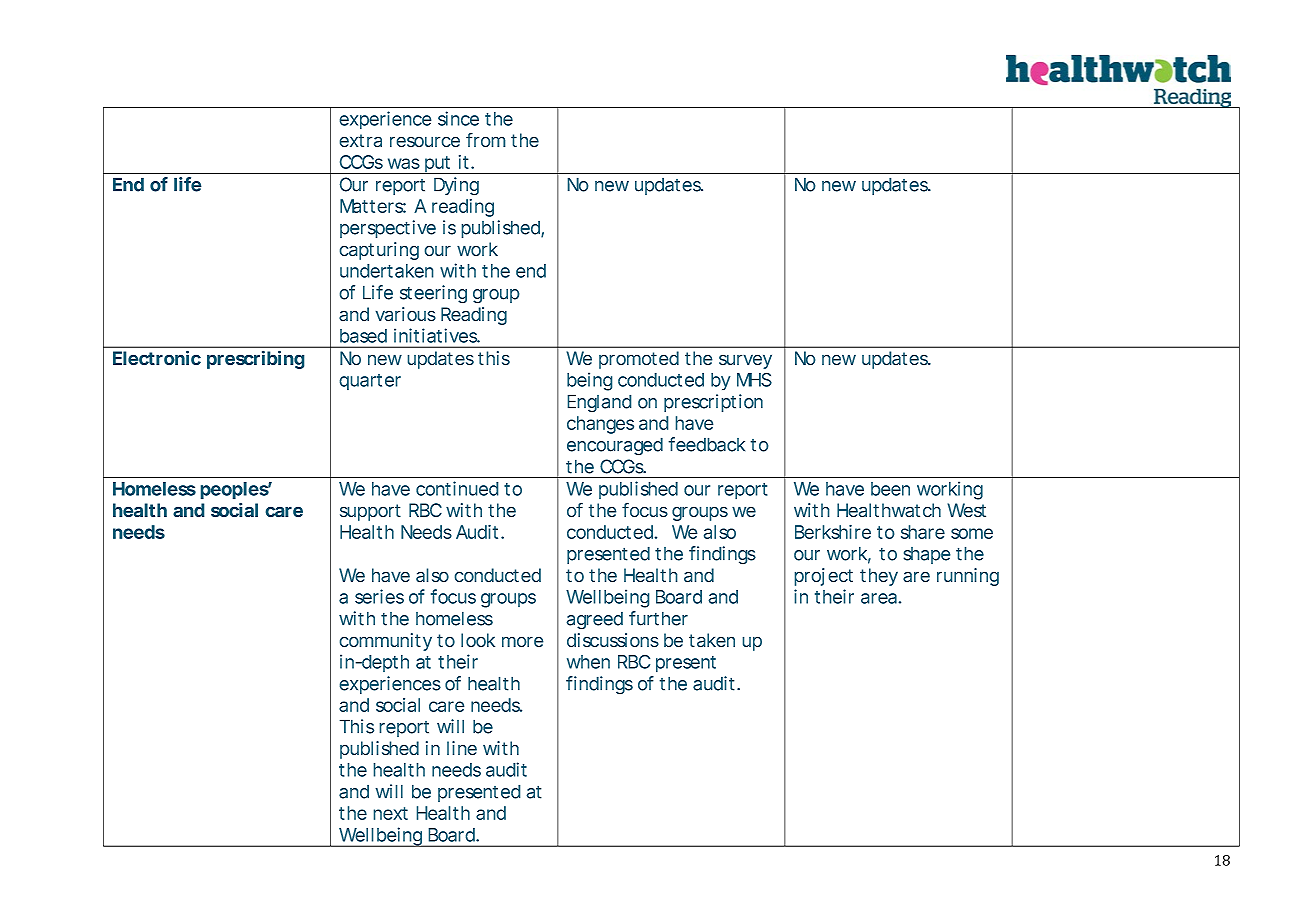  I want to click on support, so click(370, 512).
